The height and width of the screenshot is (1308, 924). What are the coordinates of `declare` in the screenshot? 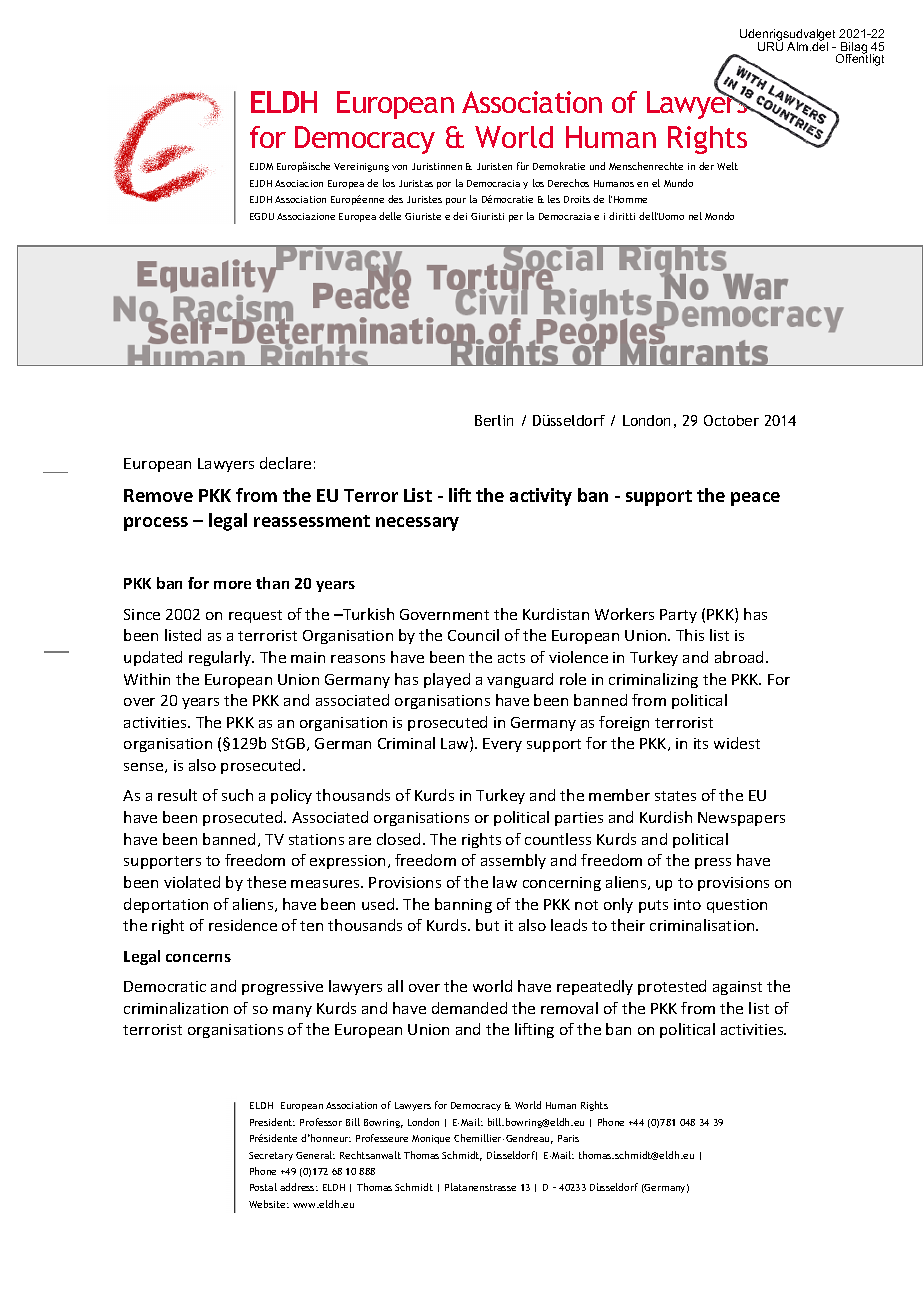 It's located at (285, 463).
